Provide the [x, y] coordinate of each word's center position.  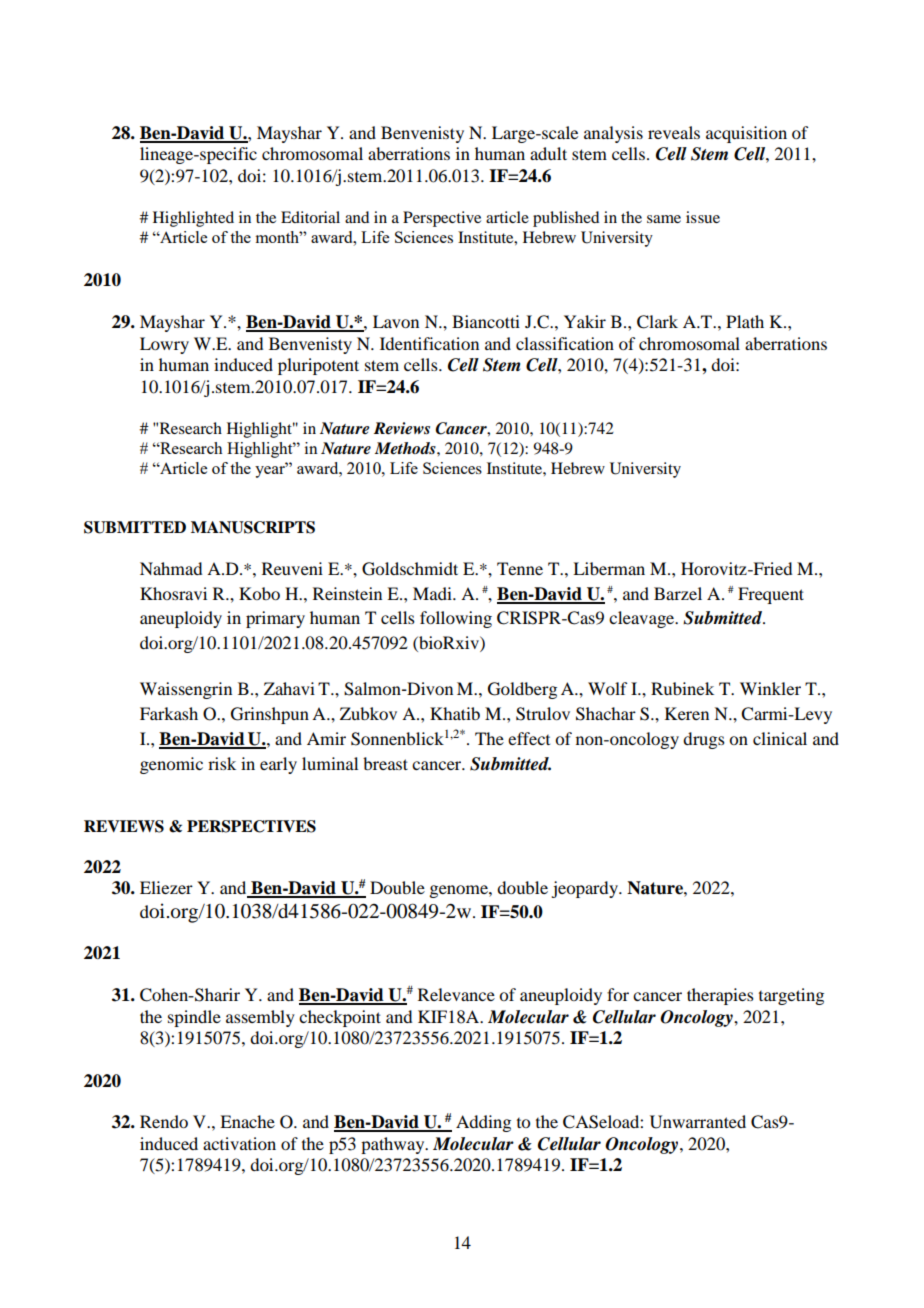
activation [239, 1143]
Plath [745, 321]
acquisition [746, 134]
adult [548, 153]
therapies [720, 996]
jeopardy [585, 889]
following [456, 619]
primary [275, 619]
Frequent [771, 595]
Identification [429, 343]
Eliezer [166, 887]
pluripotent [318, 366]
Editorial [310, 217]
